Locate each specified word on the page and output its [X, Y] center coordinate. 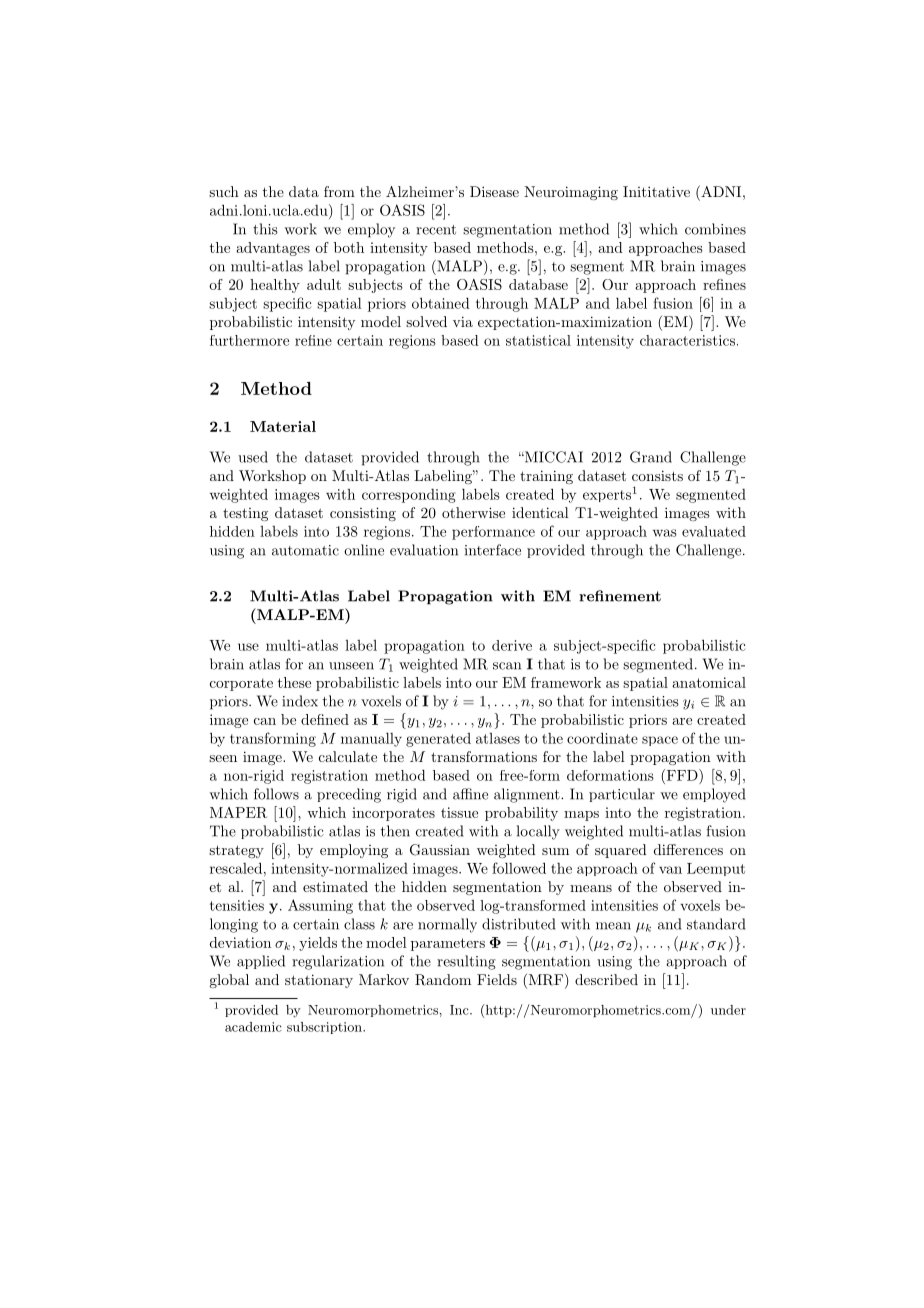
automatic [305, 550]
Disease [494, 191]
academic [253, 1027]
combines [715, 229]
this [265, 229]
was [665, 533]
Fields [497, 979]
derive [512, 645]
